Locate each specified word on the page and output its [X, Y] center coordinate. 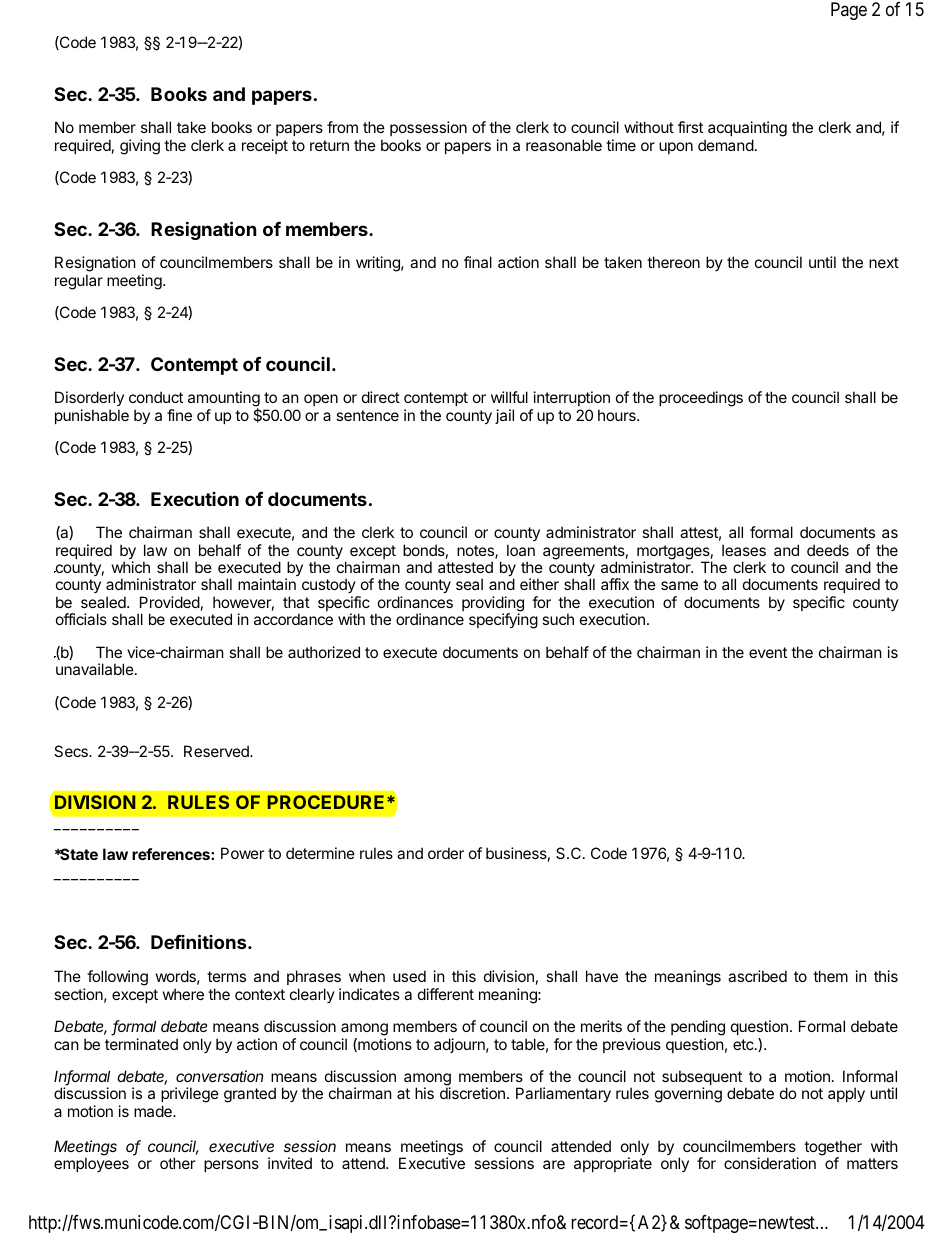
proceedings [701, 399]
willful [509, 397]
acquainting [747, 130]
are [554, 1164]
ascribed [757, 976]
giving [140, 147]
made [154, 1111]
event [768, 652]
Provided [170, 602]
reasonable [564, 145]
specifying [503, 621]
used [409, 976]
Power [243, 853]
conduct [156, 397]
